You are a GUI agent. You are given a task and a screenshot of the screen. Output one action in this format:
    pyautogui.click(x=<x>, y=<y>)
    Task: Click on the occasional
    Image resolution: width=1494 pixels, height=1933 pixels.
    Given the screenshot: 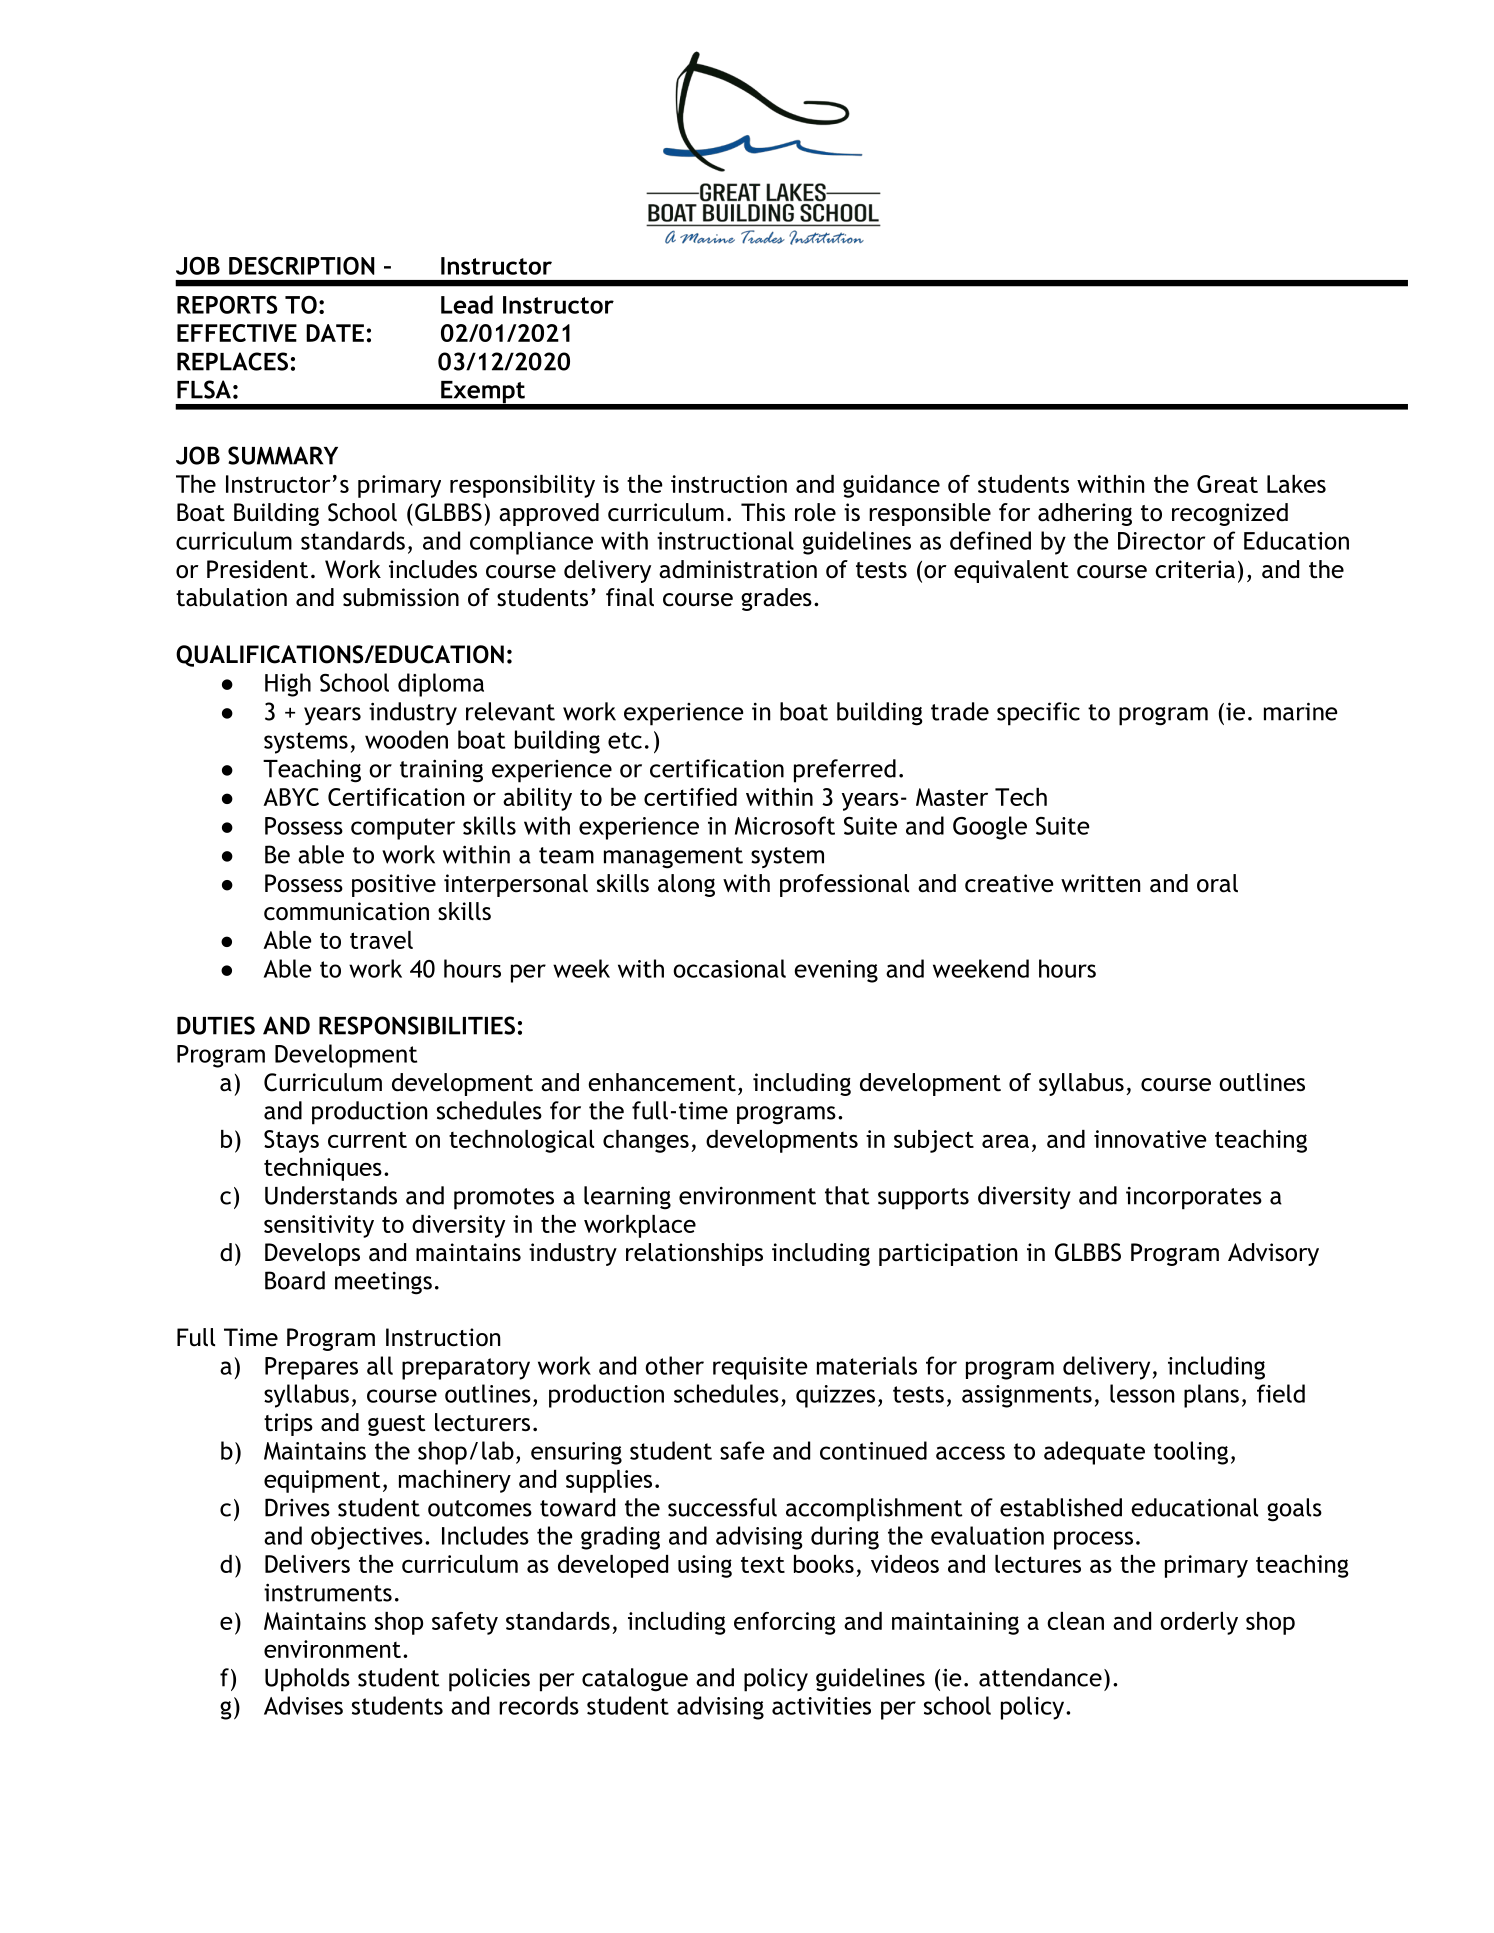 What is the action you would take?
    pyautogui.click(x=729, y=968)
